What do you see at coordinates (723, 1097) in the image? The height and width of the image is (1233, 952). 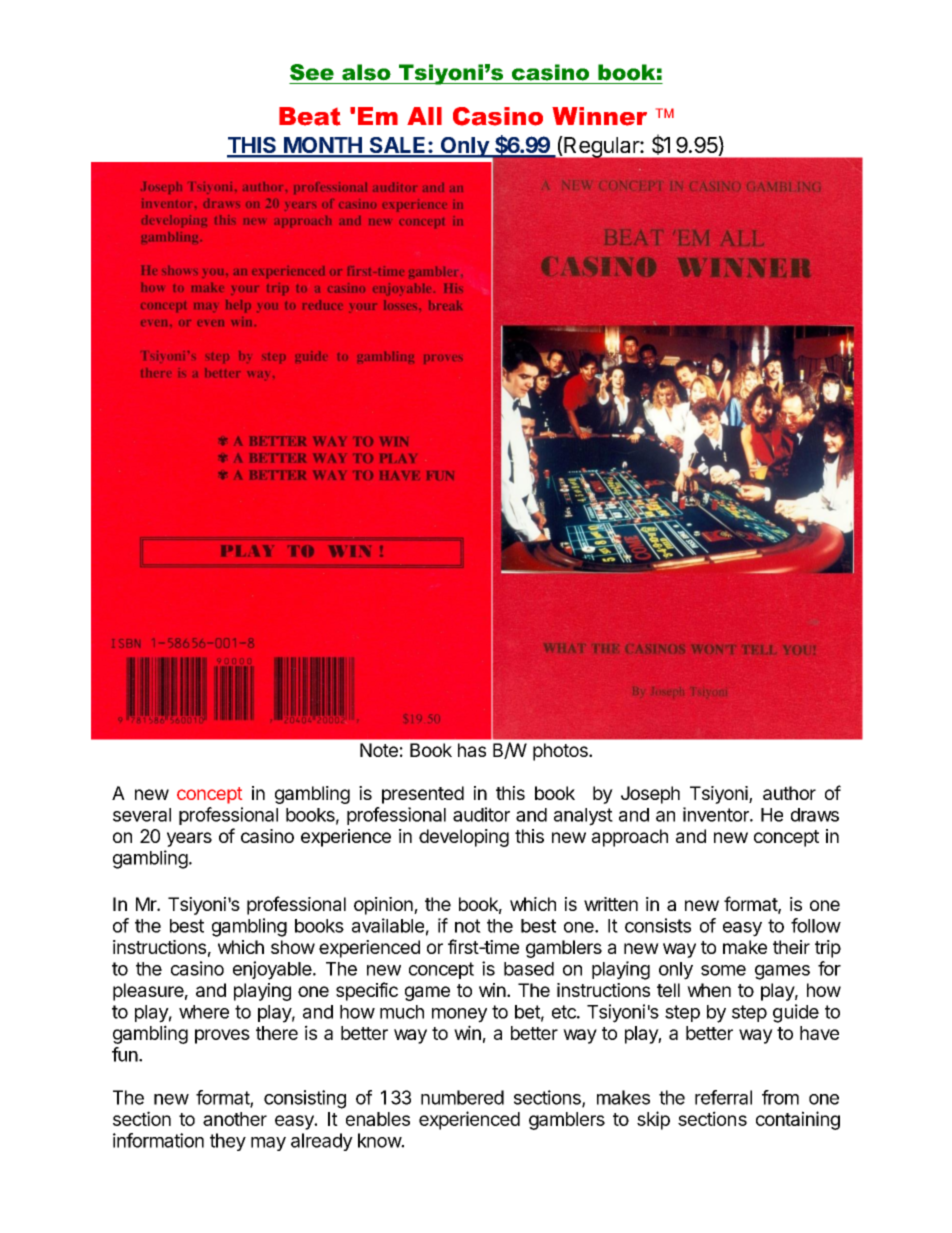 I see `referral` at bounding box center [723, 1097].
